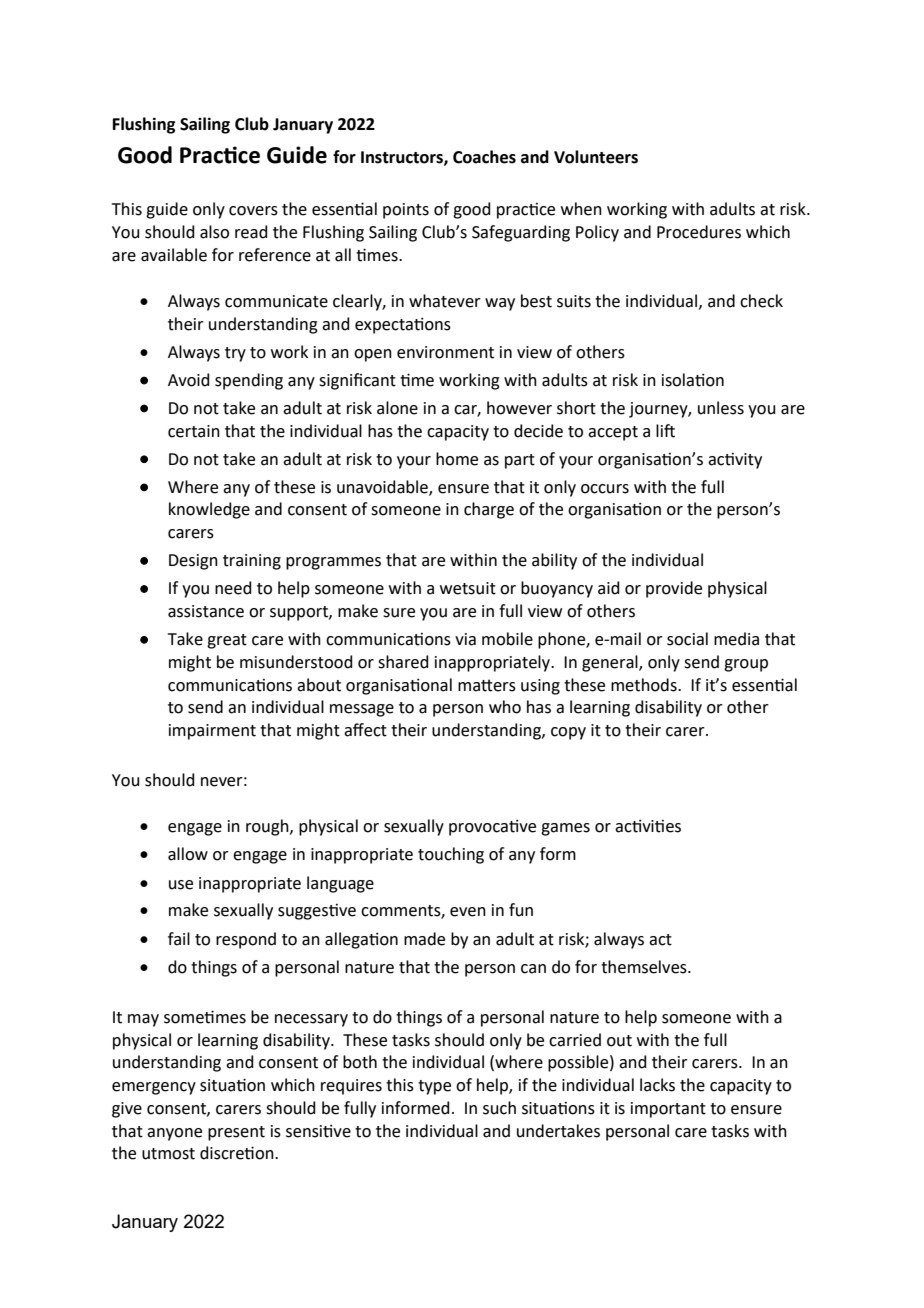 The image size is (924, 1308). Describe the element at coordinates (406, 211) in the screenshot. I see `points` at that location.
